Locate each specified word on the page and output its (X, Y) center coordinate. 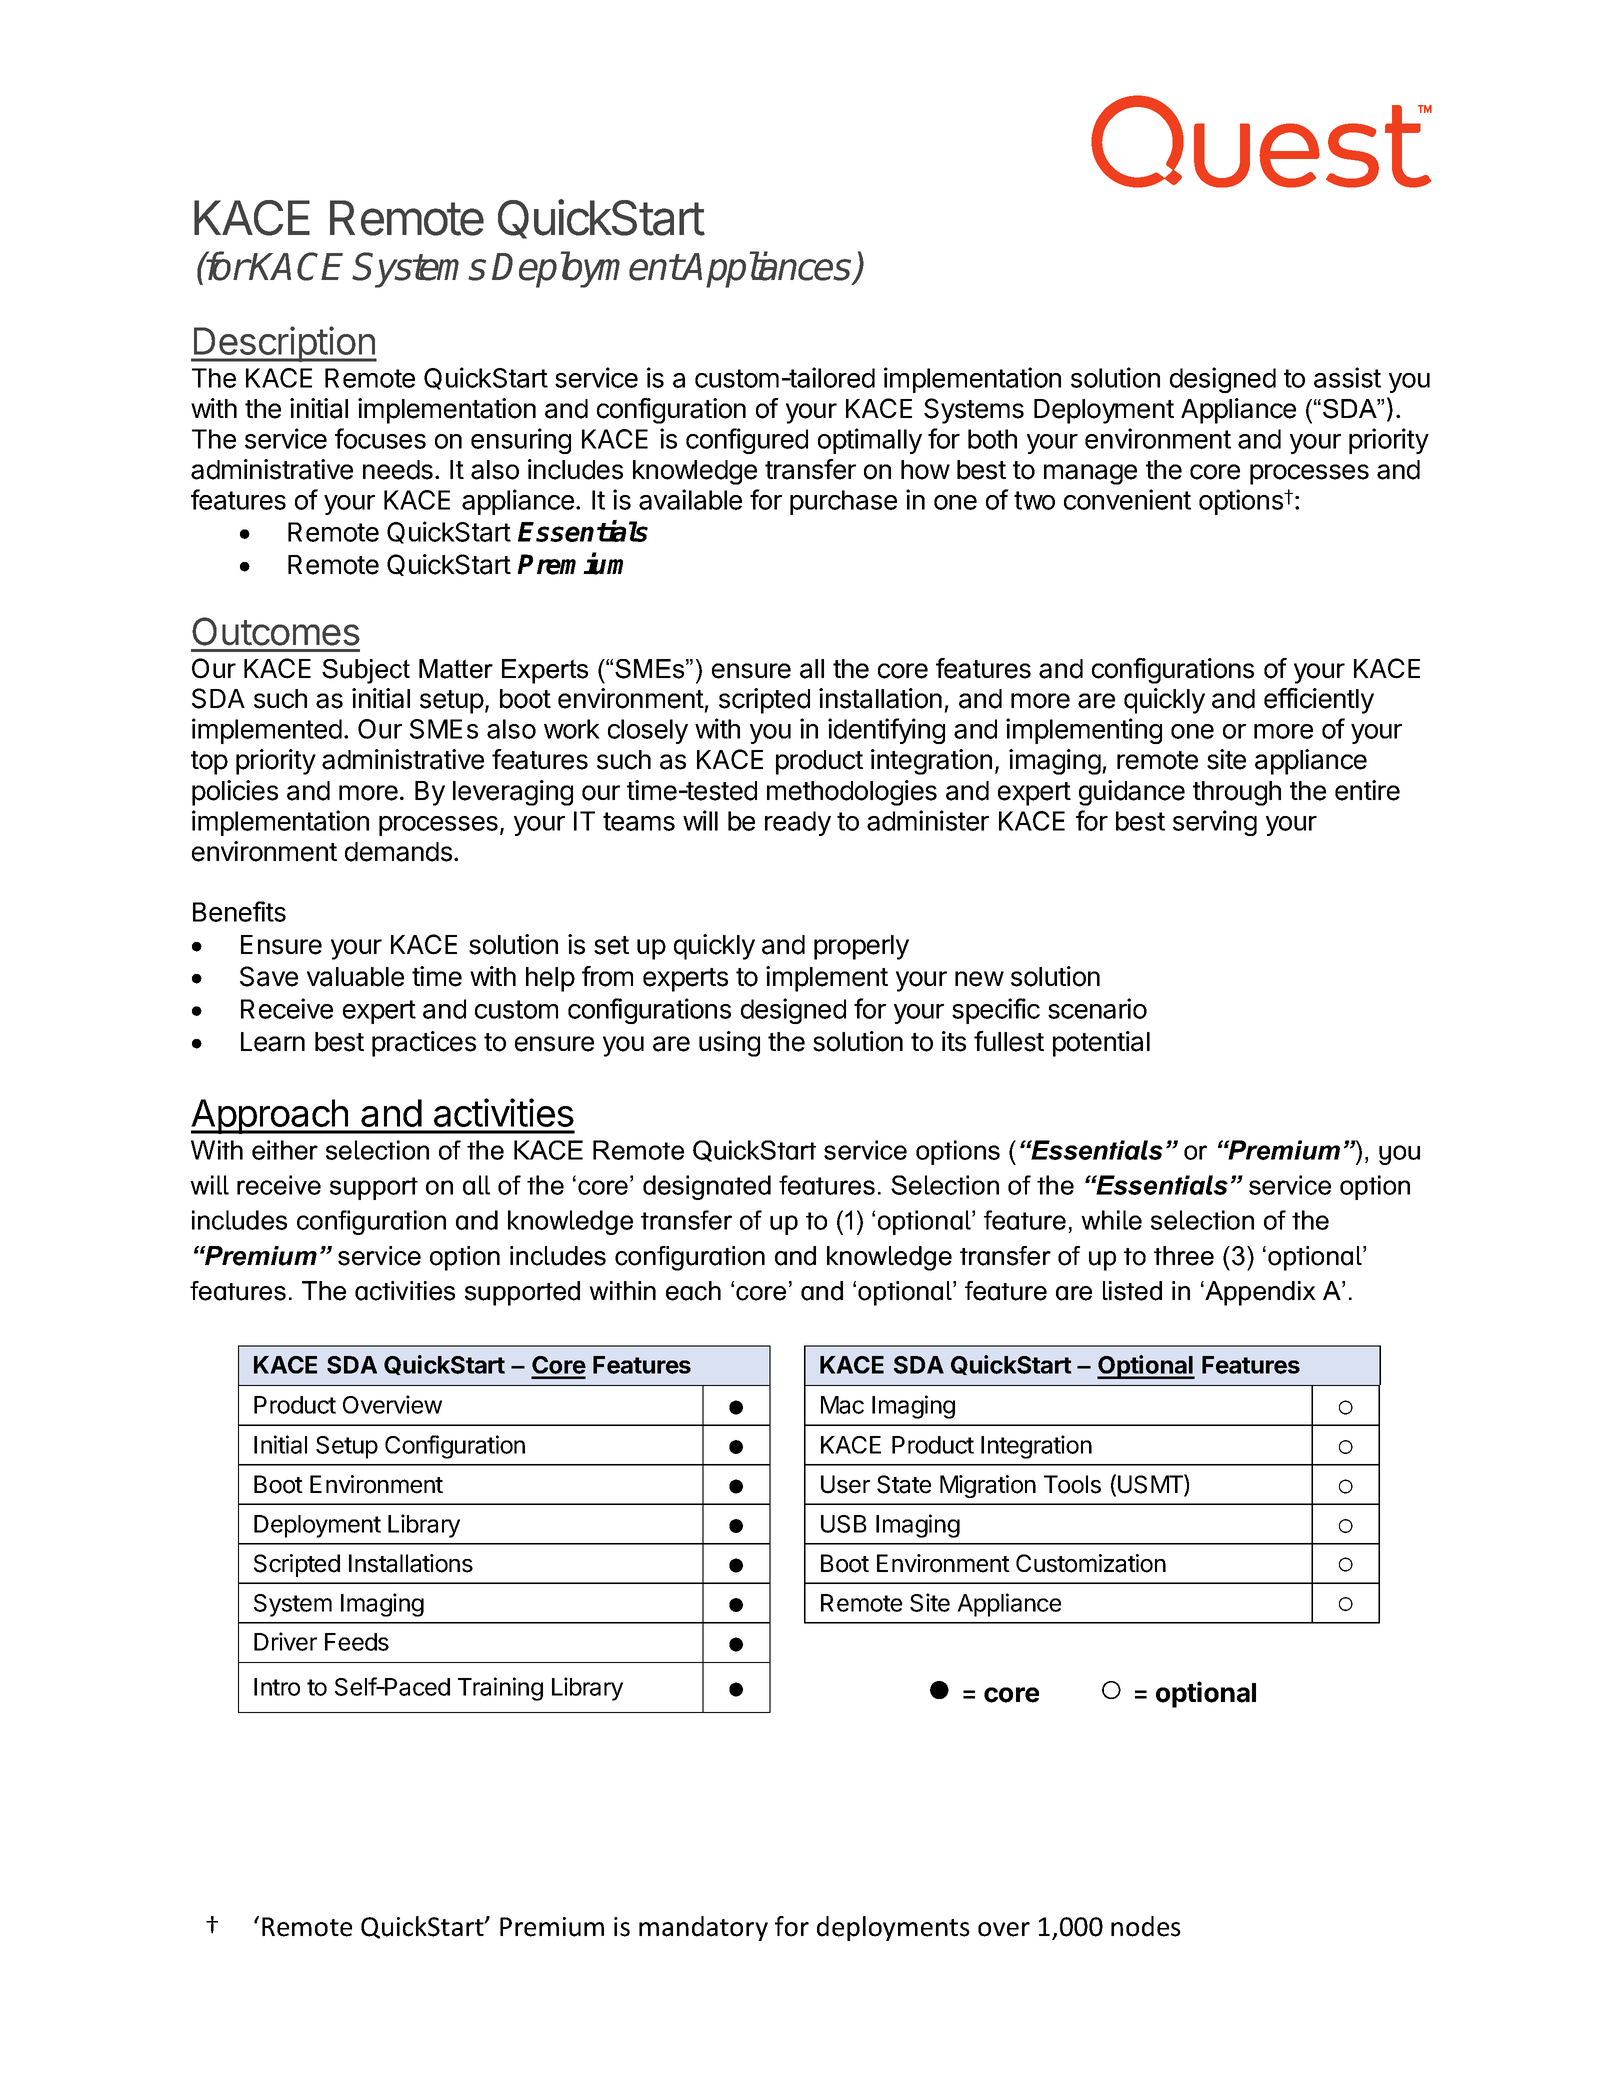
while (1111, 1220)
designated (707, 1187)
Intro (277, 1687)
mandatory (703, 1928)
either (285, 1150)
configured (747, 441)
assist (1347, 377)
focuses (380, 438)
